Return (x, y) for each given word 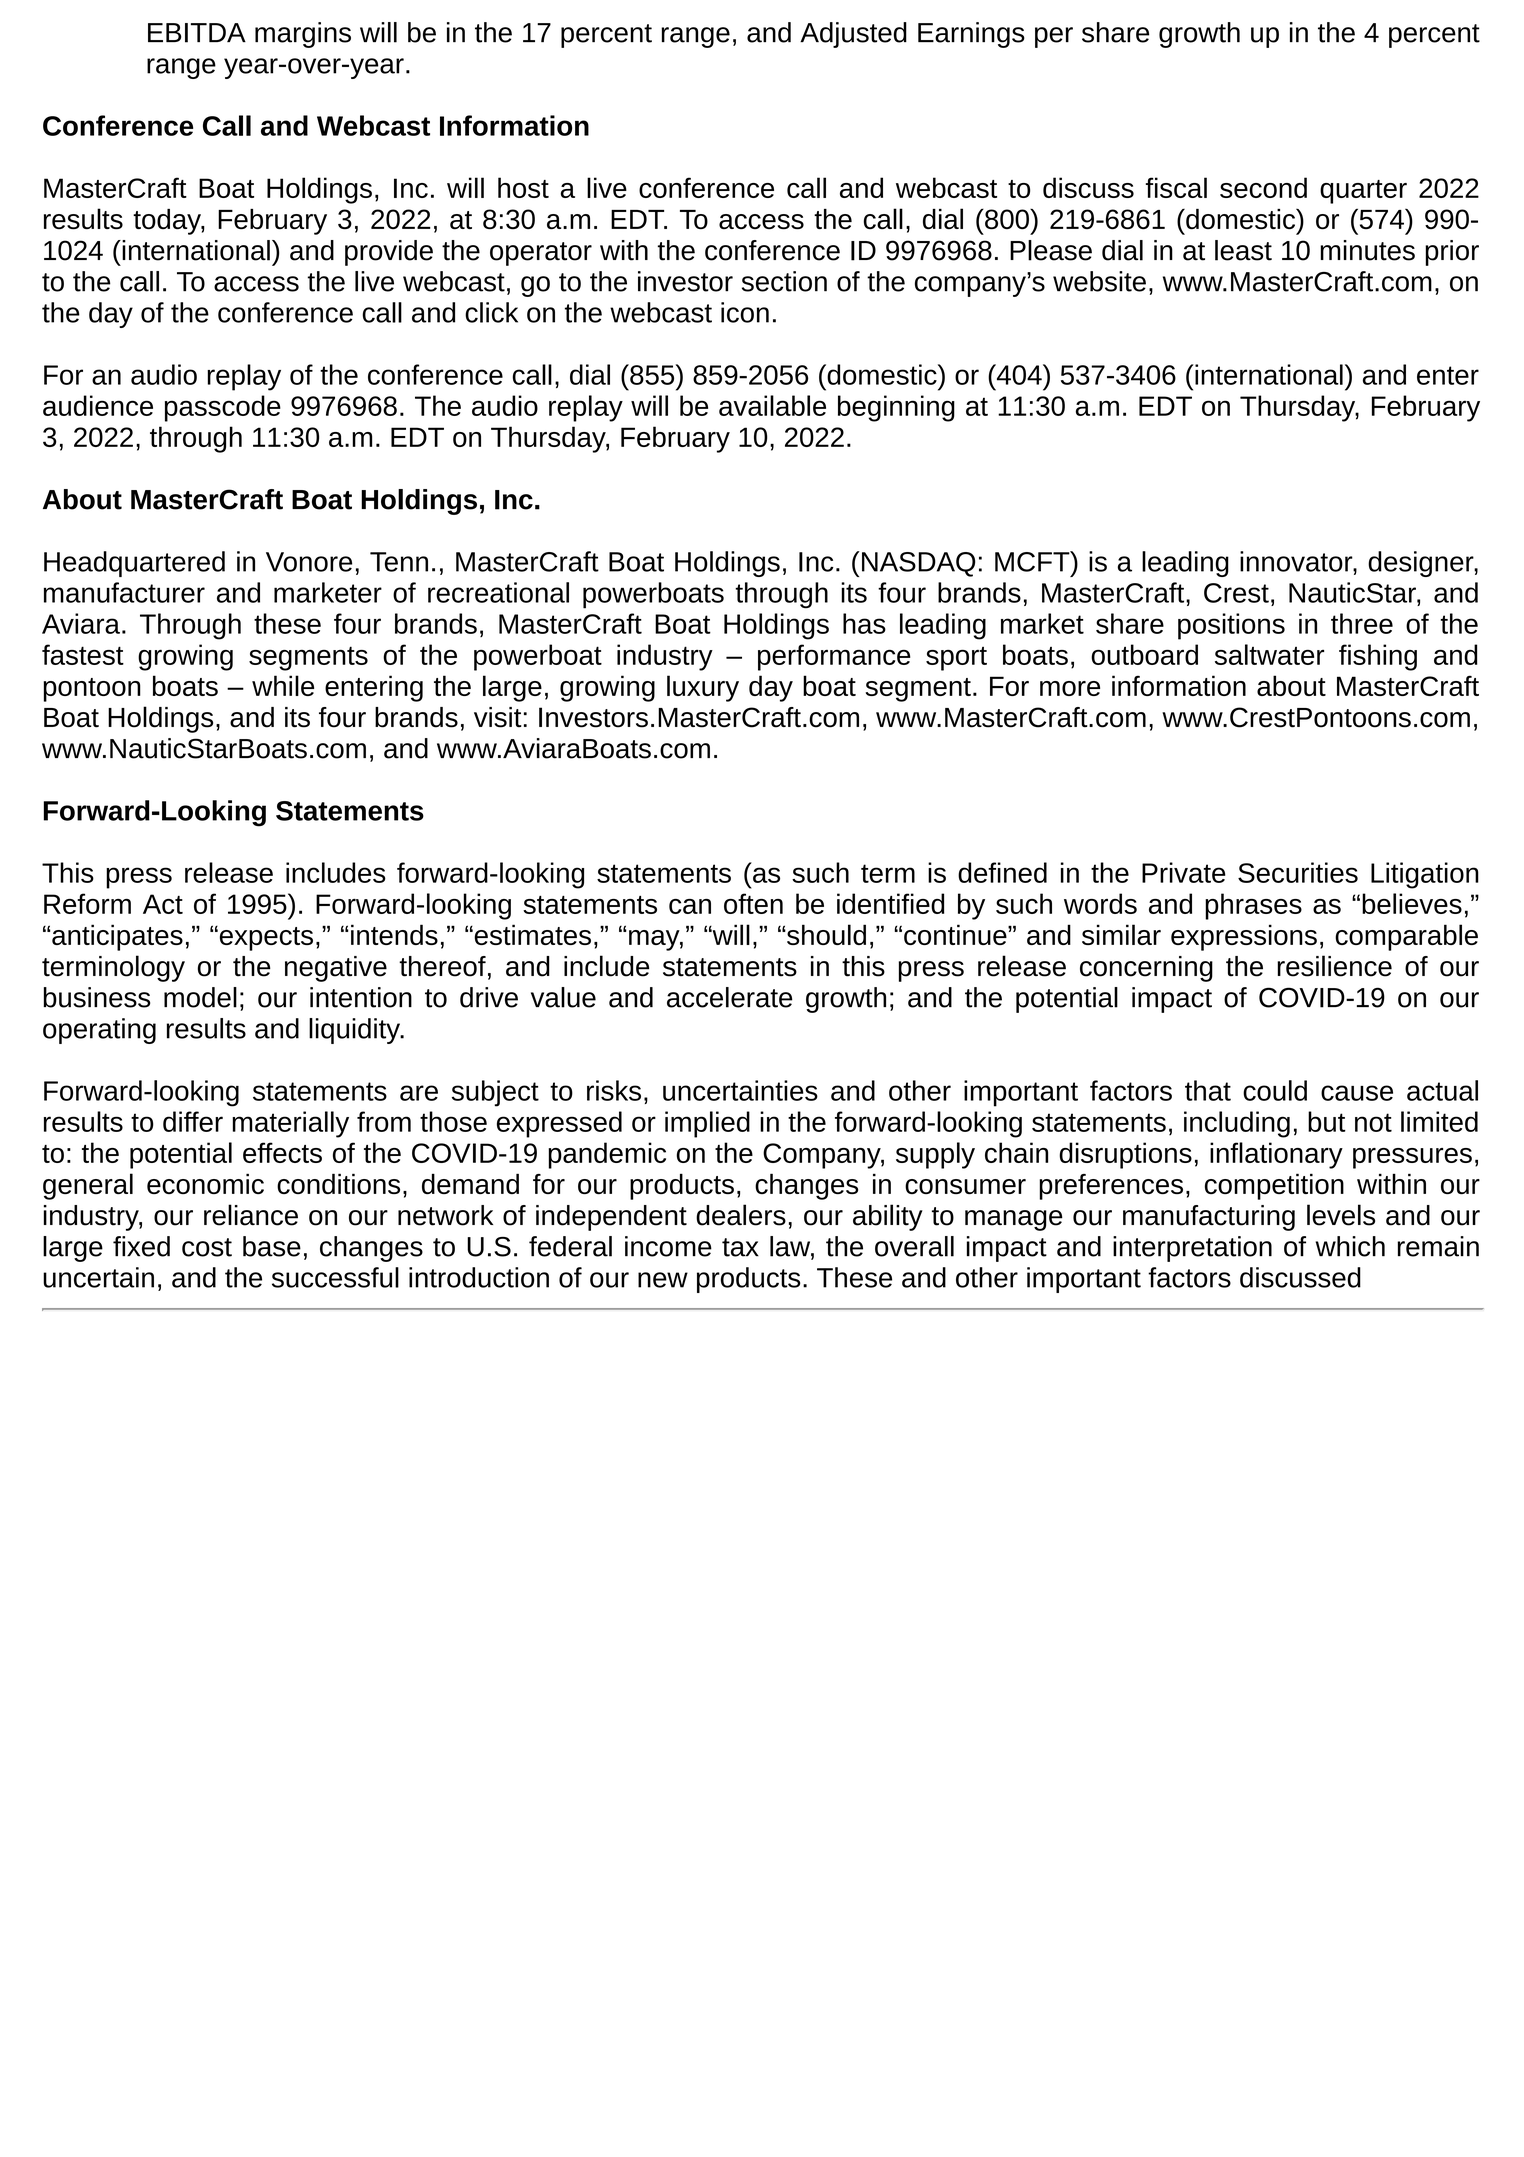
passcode (223, 408)
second (1263, 187)
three (1362, 623)
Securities (1298, 872)
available (772, 405)
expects (265, 938)
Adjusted (853, 35)
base (272, 1246)
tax (740, 1247)
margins (303, 35)
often (753, 903)
